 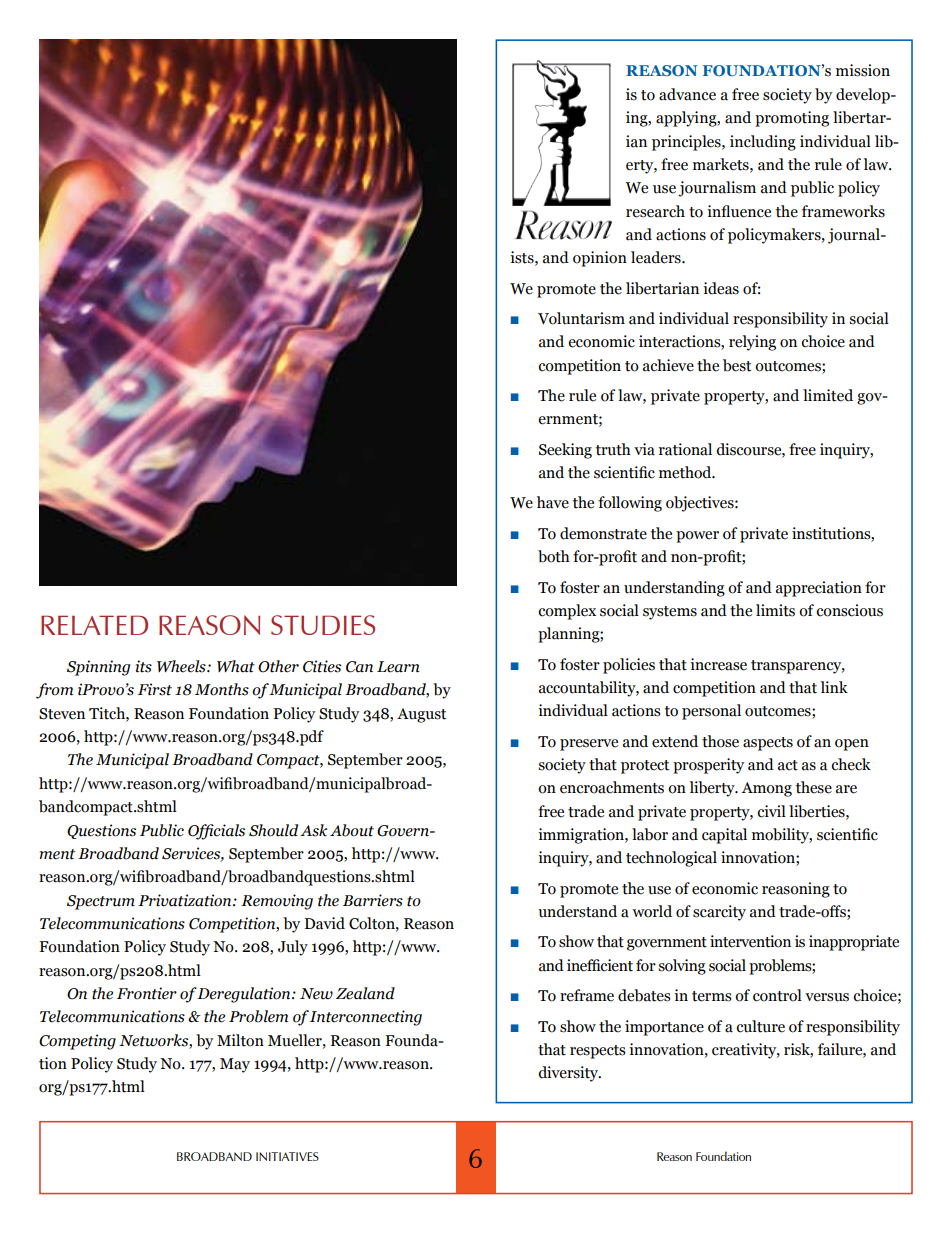 I want to click on diversity, so click(x=569, y=1074).
